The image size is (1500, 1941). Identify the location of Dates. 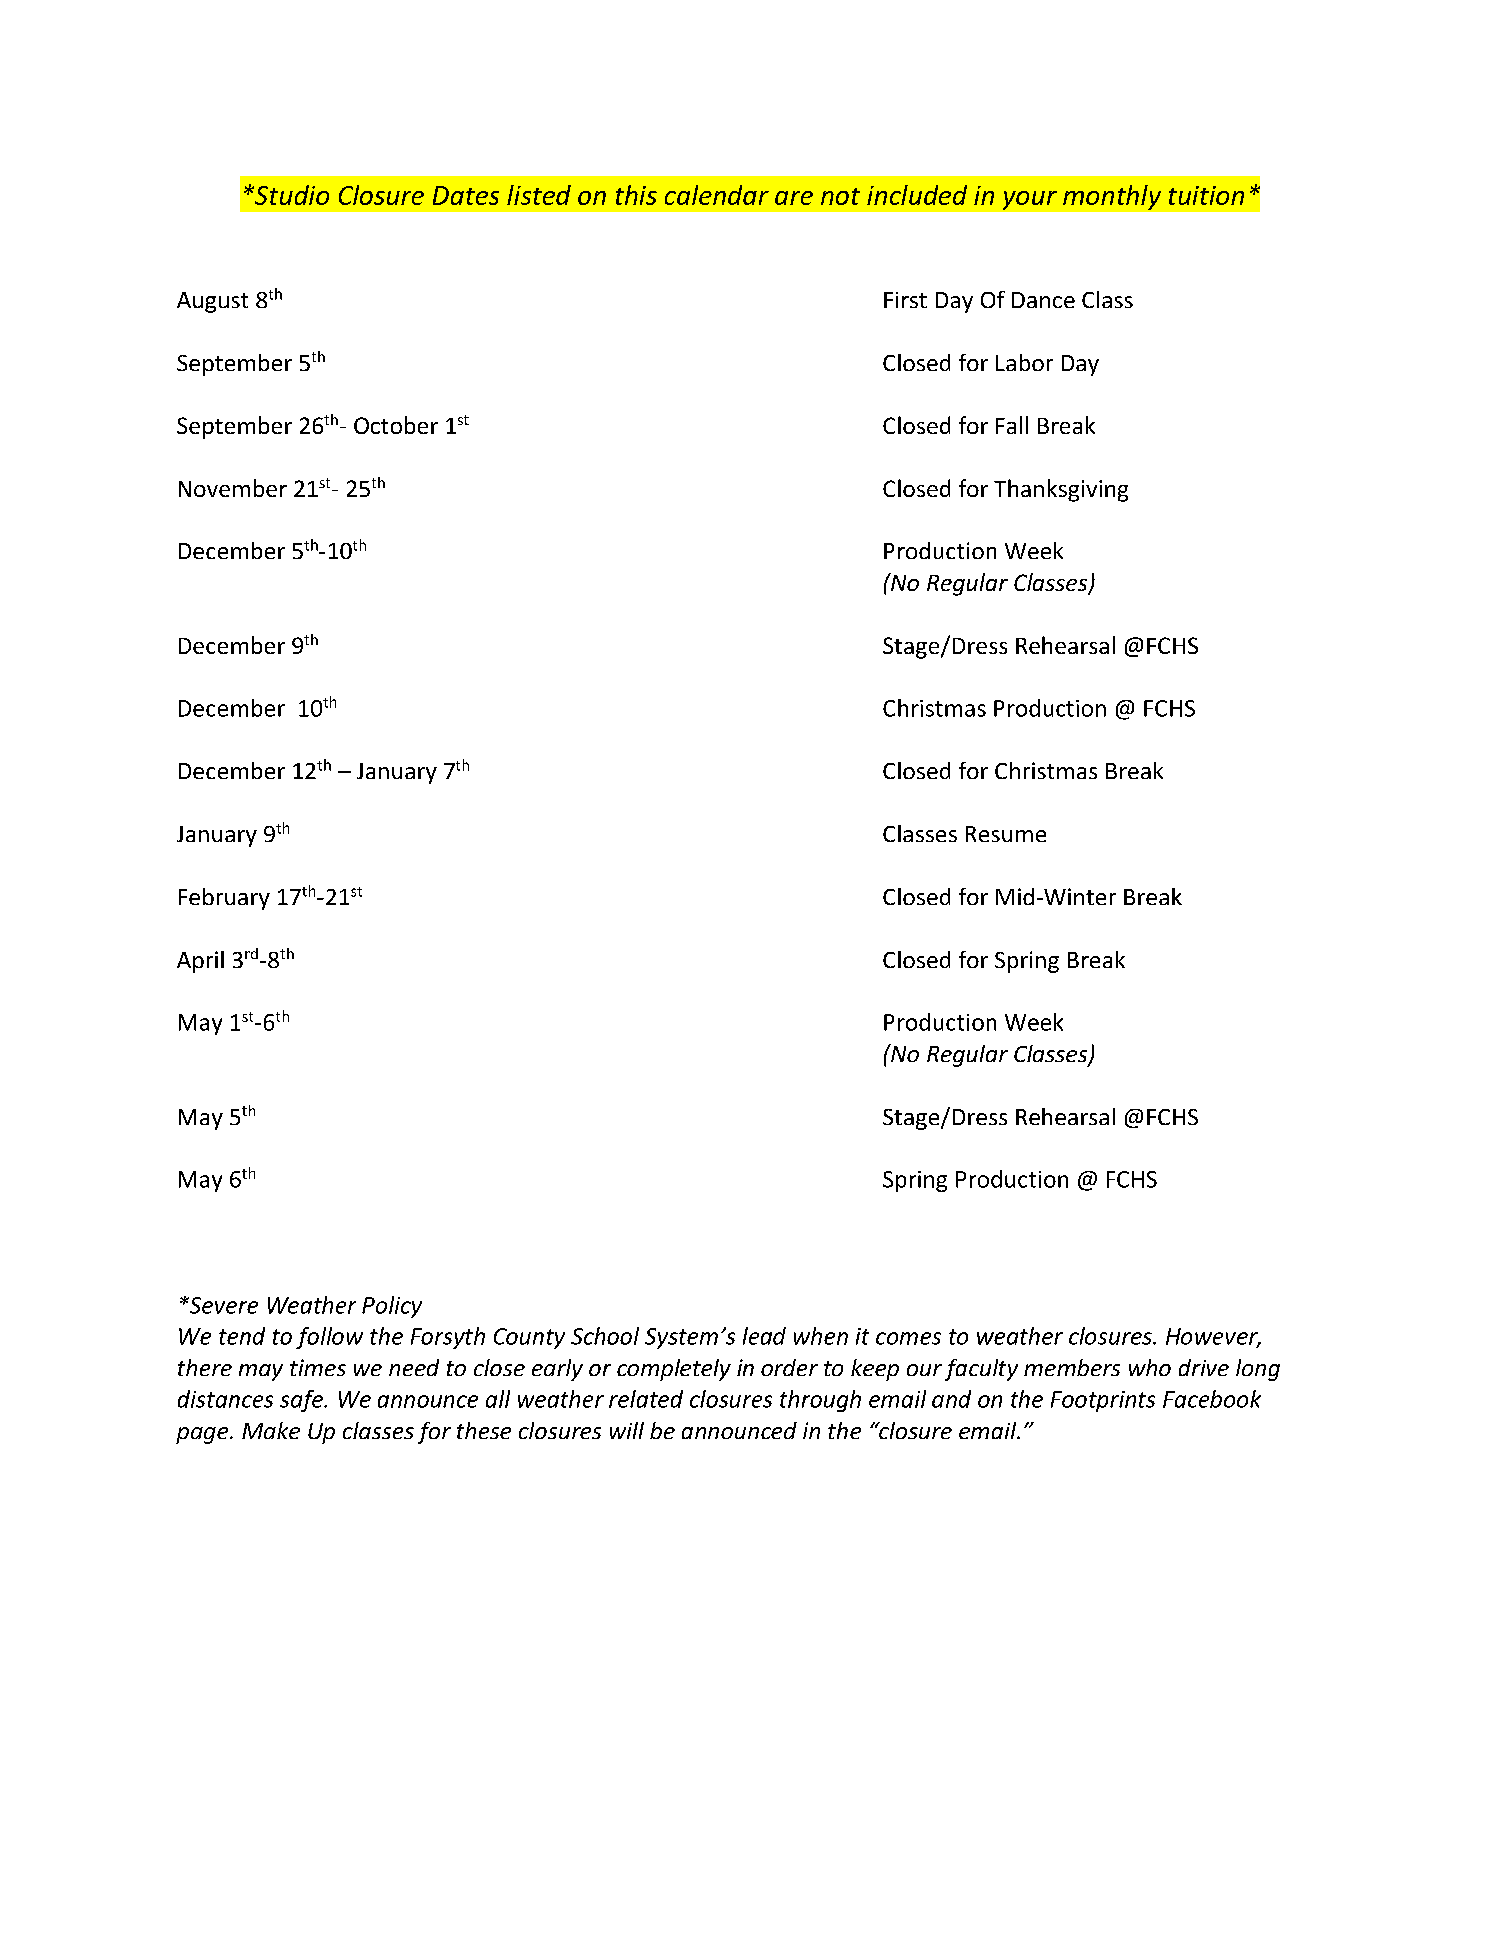
(466, 195).
